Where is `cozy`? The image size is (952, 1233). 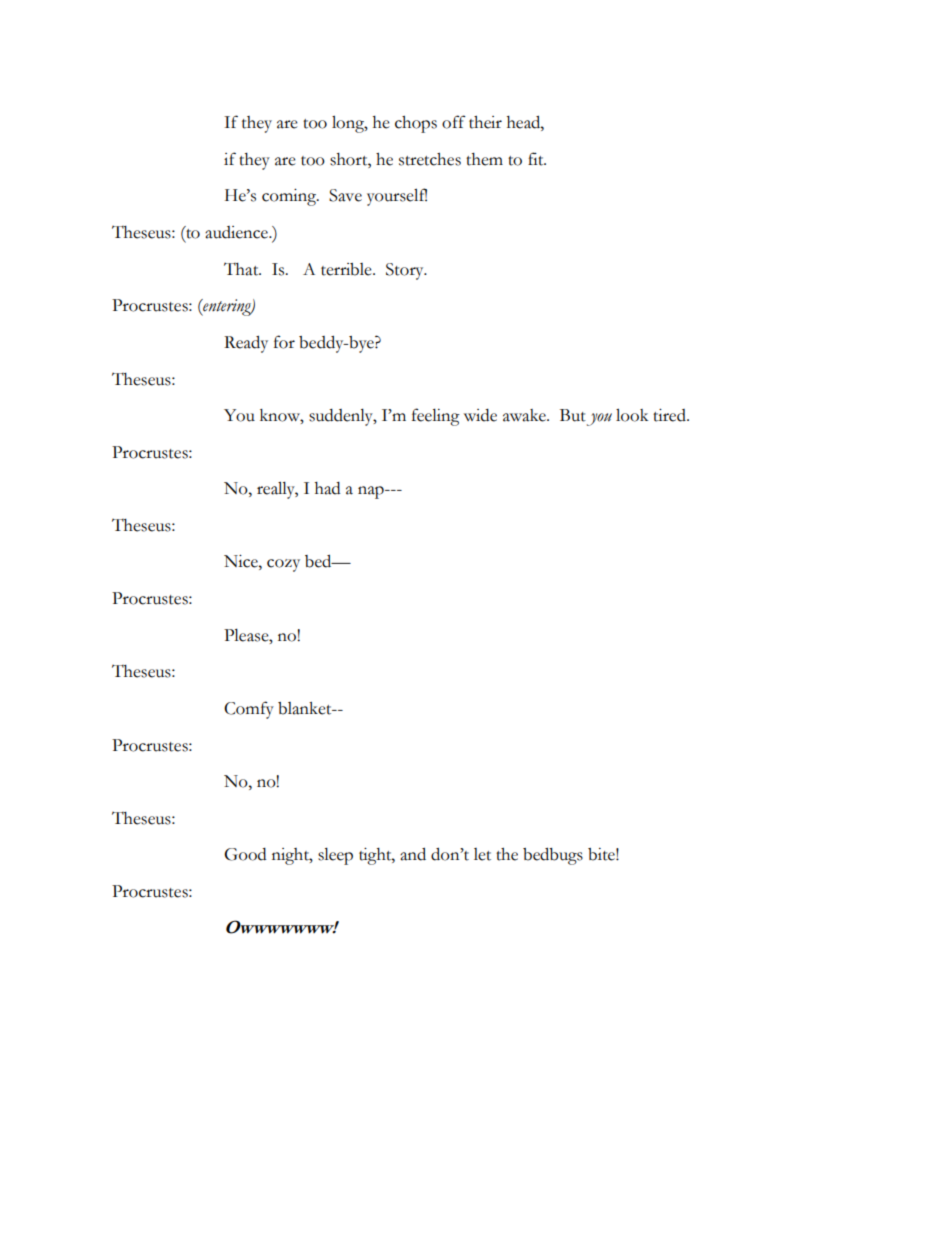
cozy is located at coordinates (283, 565).
